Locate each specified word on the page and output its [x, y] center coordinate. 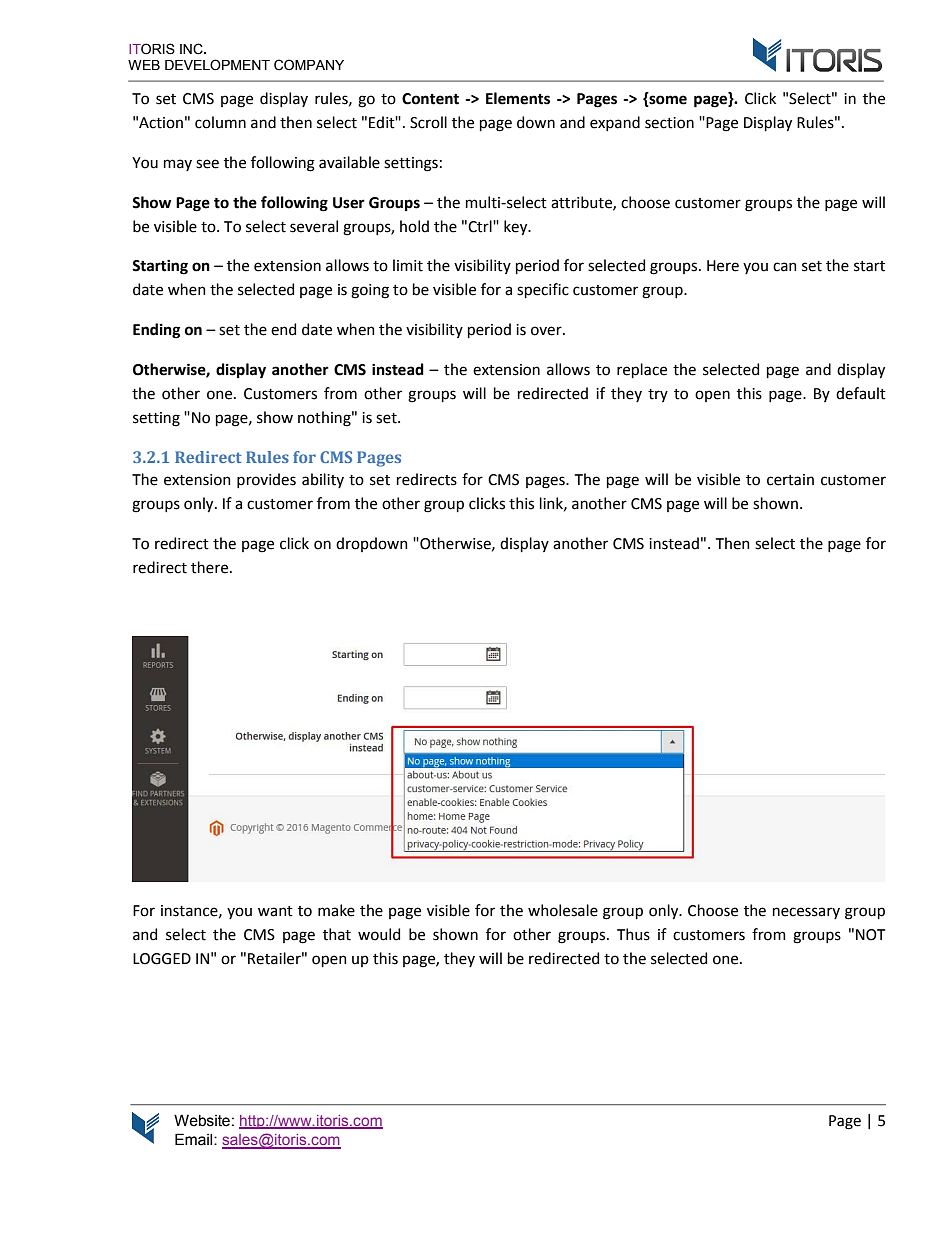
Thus [633, 934]
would [379, 934]
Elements [518, 98]
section [669, 123]
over [547, 331]
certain [790, 480]
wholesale [563, 910]
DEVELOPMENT [217, 65]
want [275, 911]
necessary [806, 913]
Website [202, 1120]
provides [266, 480]
